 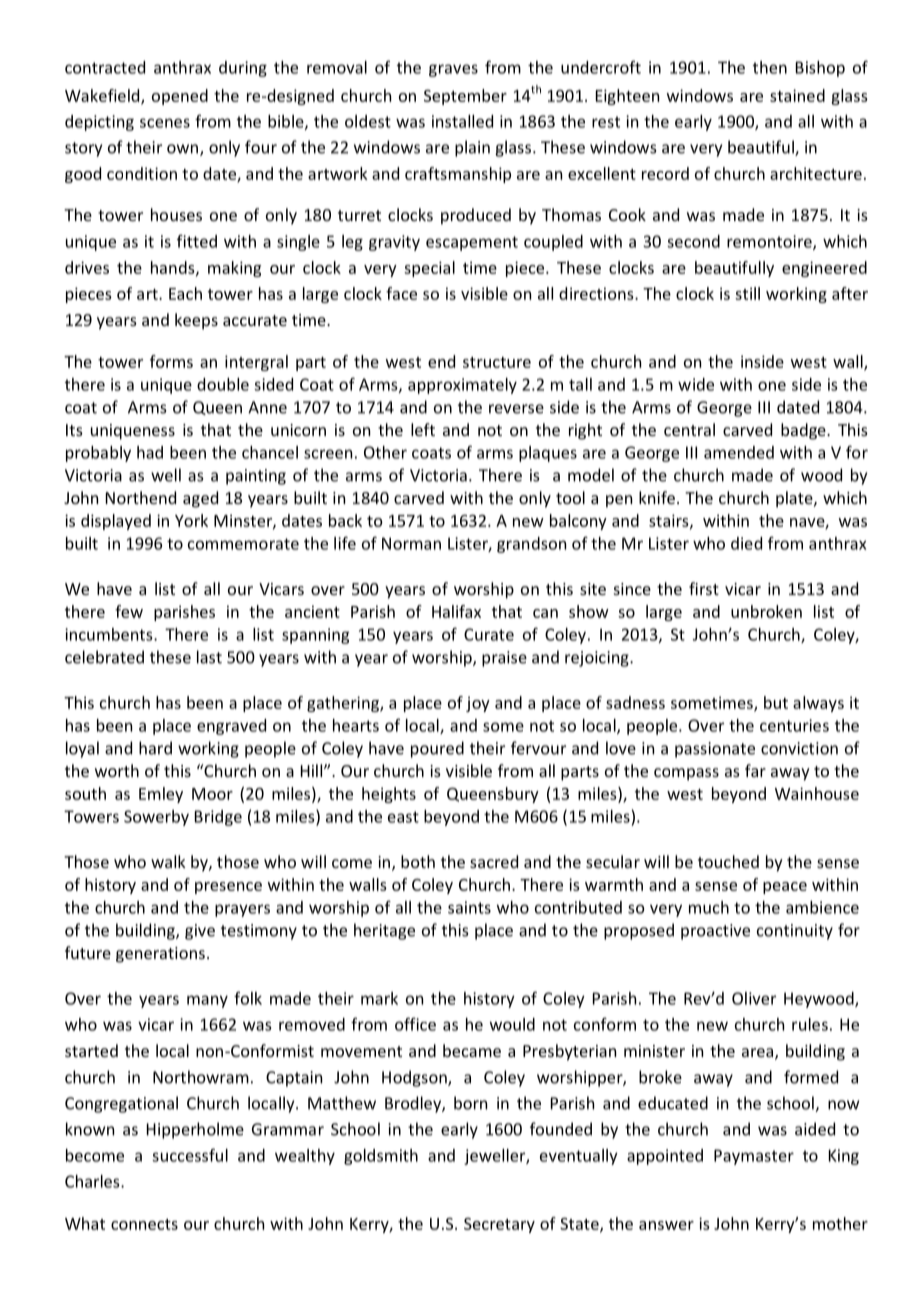 What do you see at coordinates (209, 657) in the screenshot?
I see `last` at bounding box center [209, 657].
